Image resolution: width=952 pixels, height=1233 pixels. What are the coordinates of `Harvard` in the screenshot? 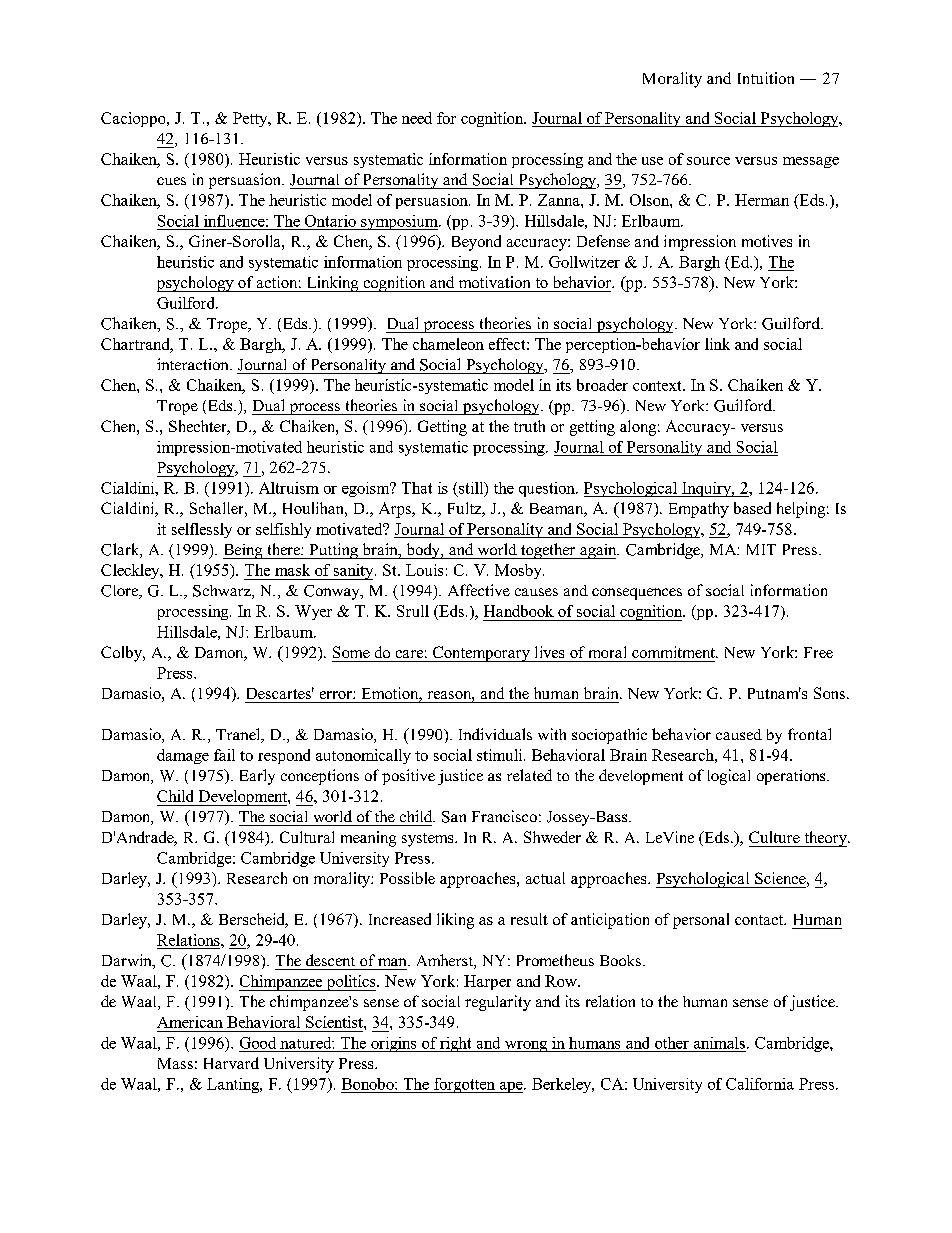 It's located at (231, 1063).
